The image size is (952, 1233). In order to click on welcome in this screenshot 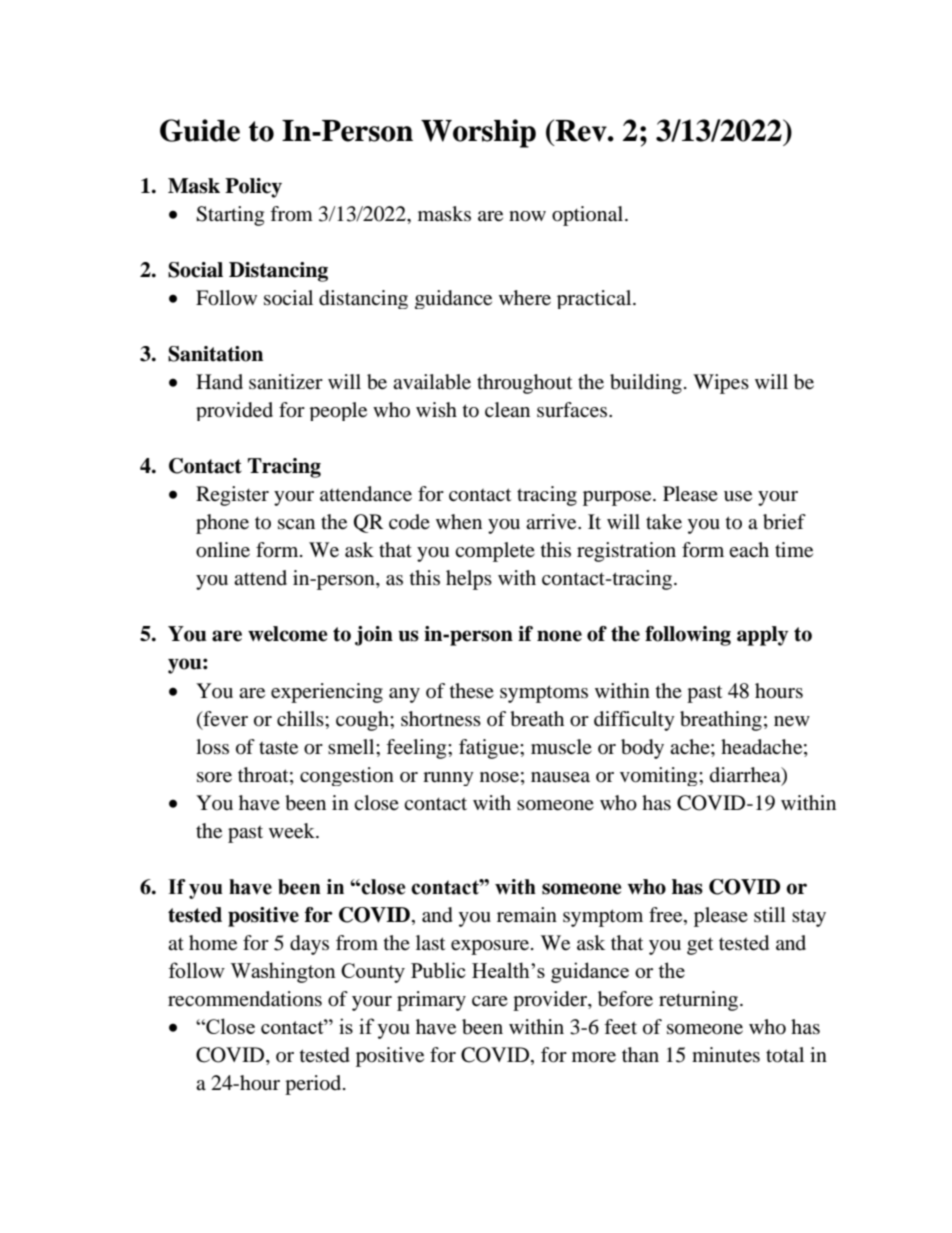, I will do `click(288, 634)`.
